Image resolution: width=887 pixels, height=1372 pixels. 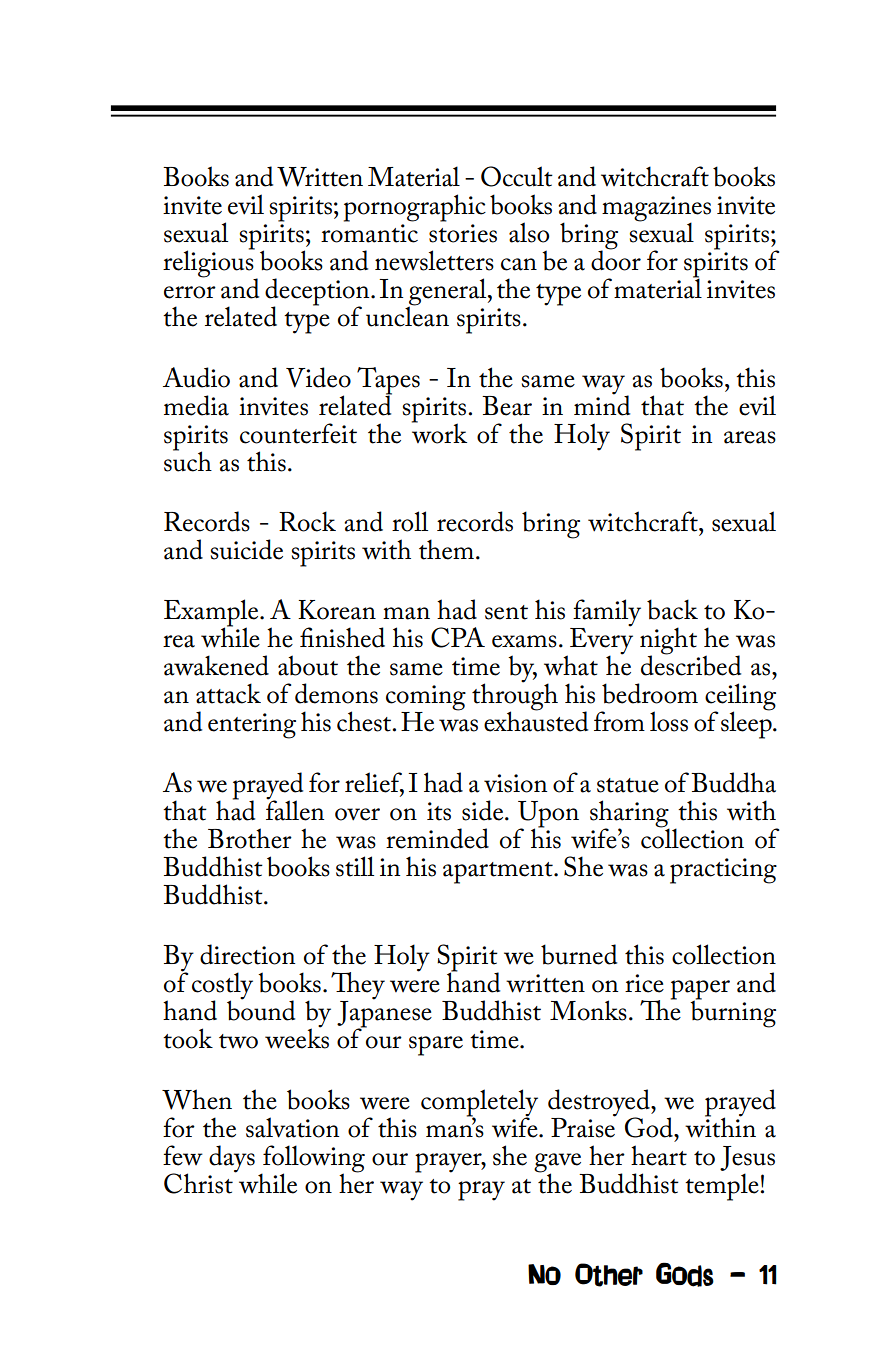 What do you see at coordinates (247, 954) in the image?
I see `direction` at bounding box center [247, 954].
